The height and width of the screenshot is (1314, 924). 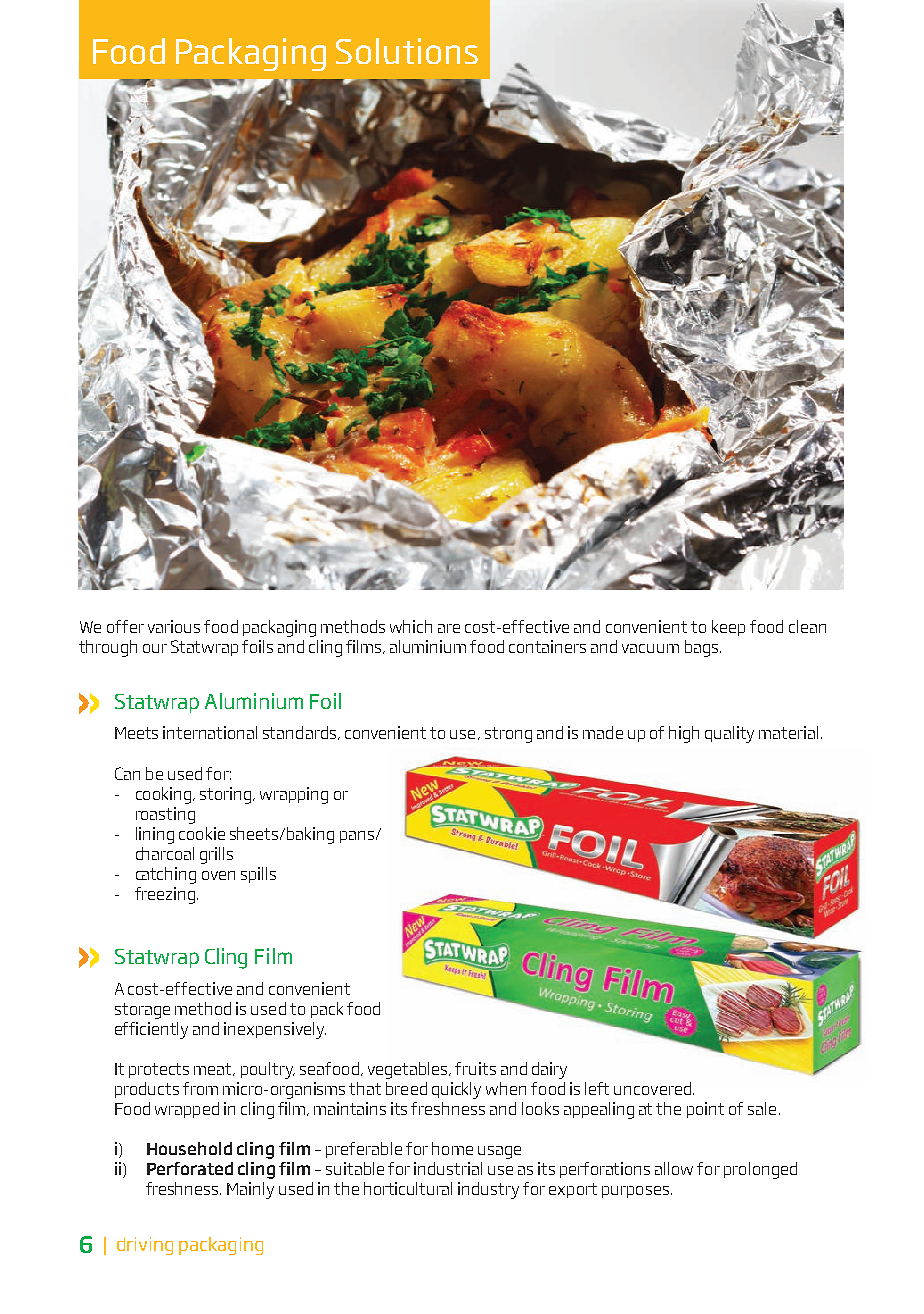 I want to click on Solutions, so click(x=407, y=51).
